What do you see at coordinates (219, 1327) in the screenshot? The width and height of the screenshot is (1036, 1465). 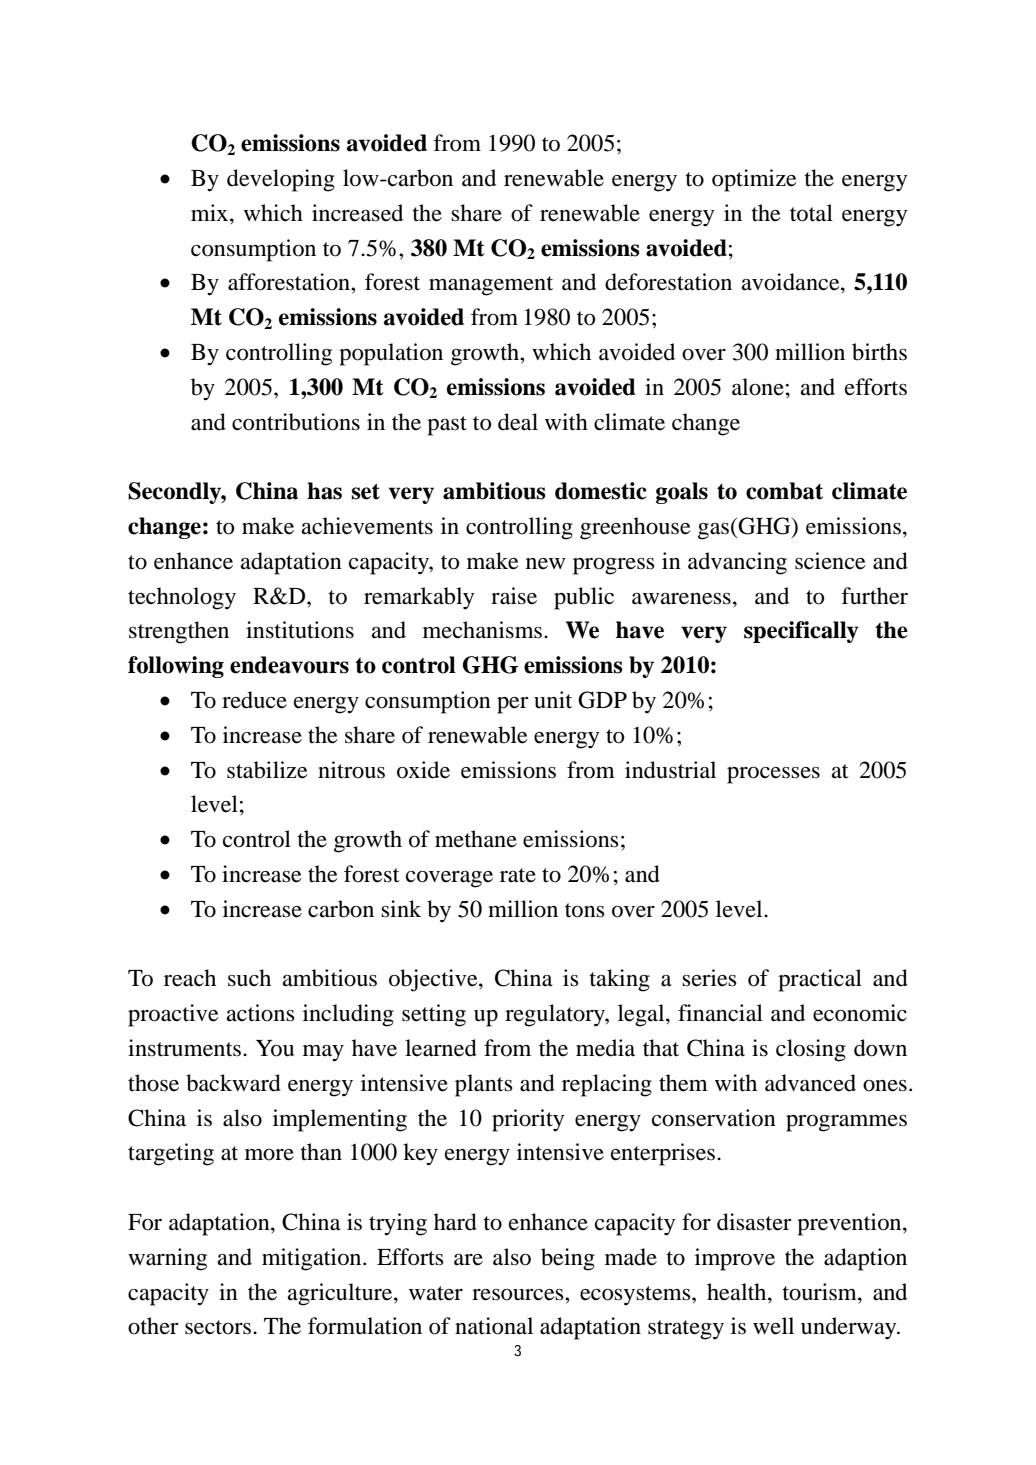 I see `sectors` at bounding box center [219, 1327].
